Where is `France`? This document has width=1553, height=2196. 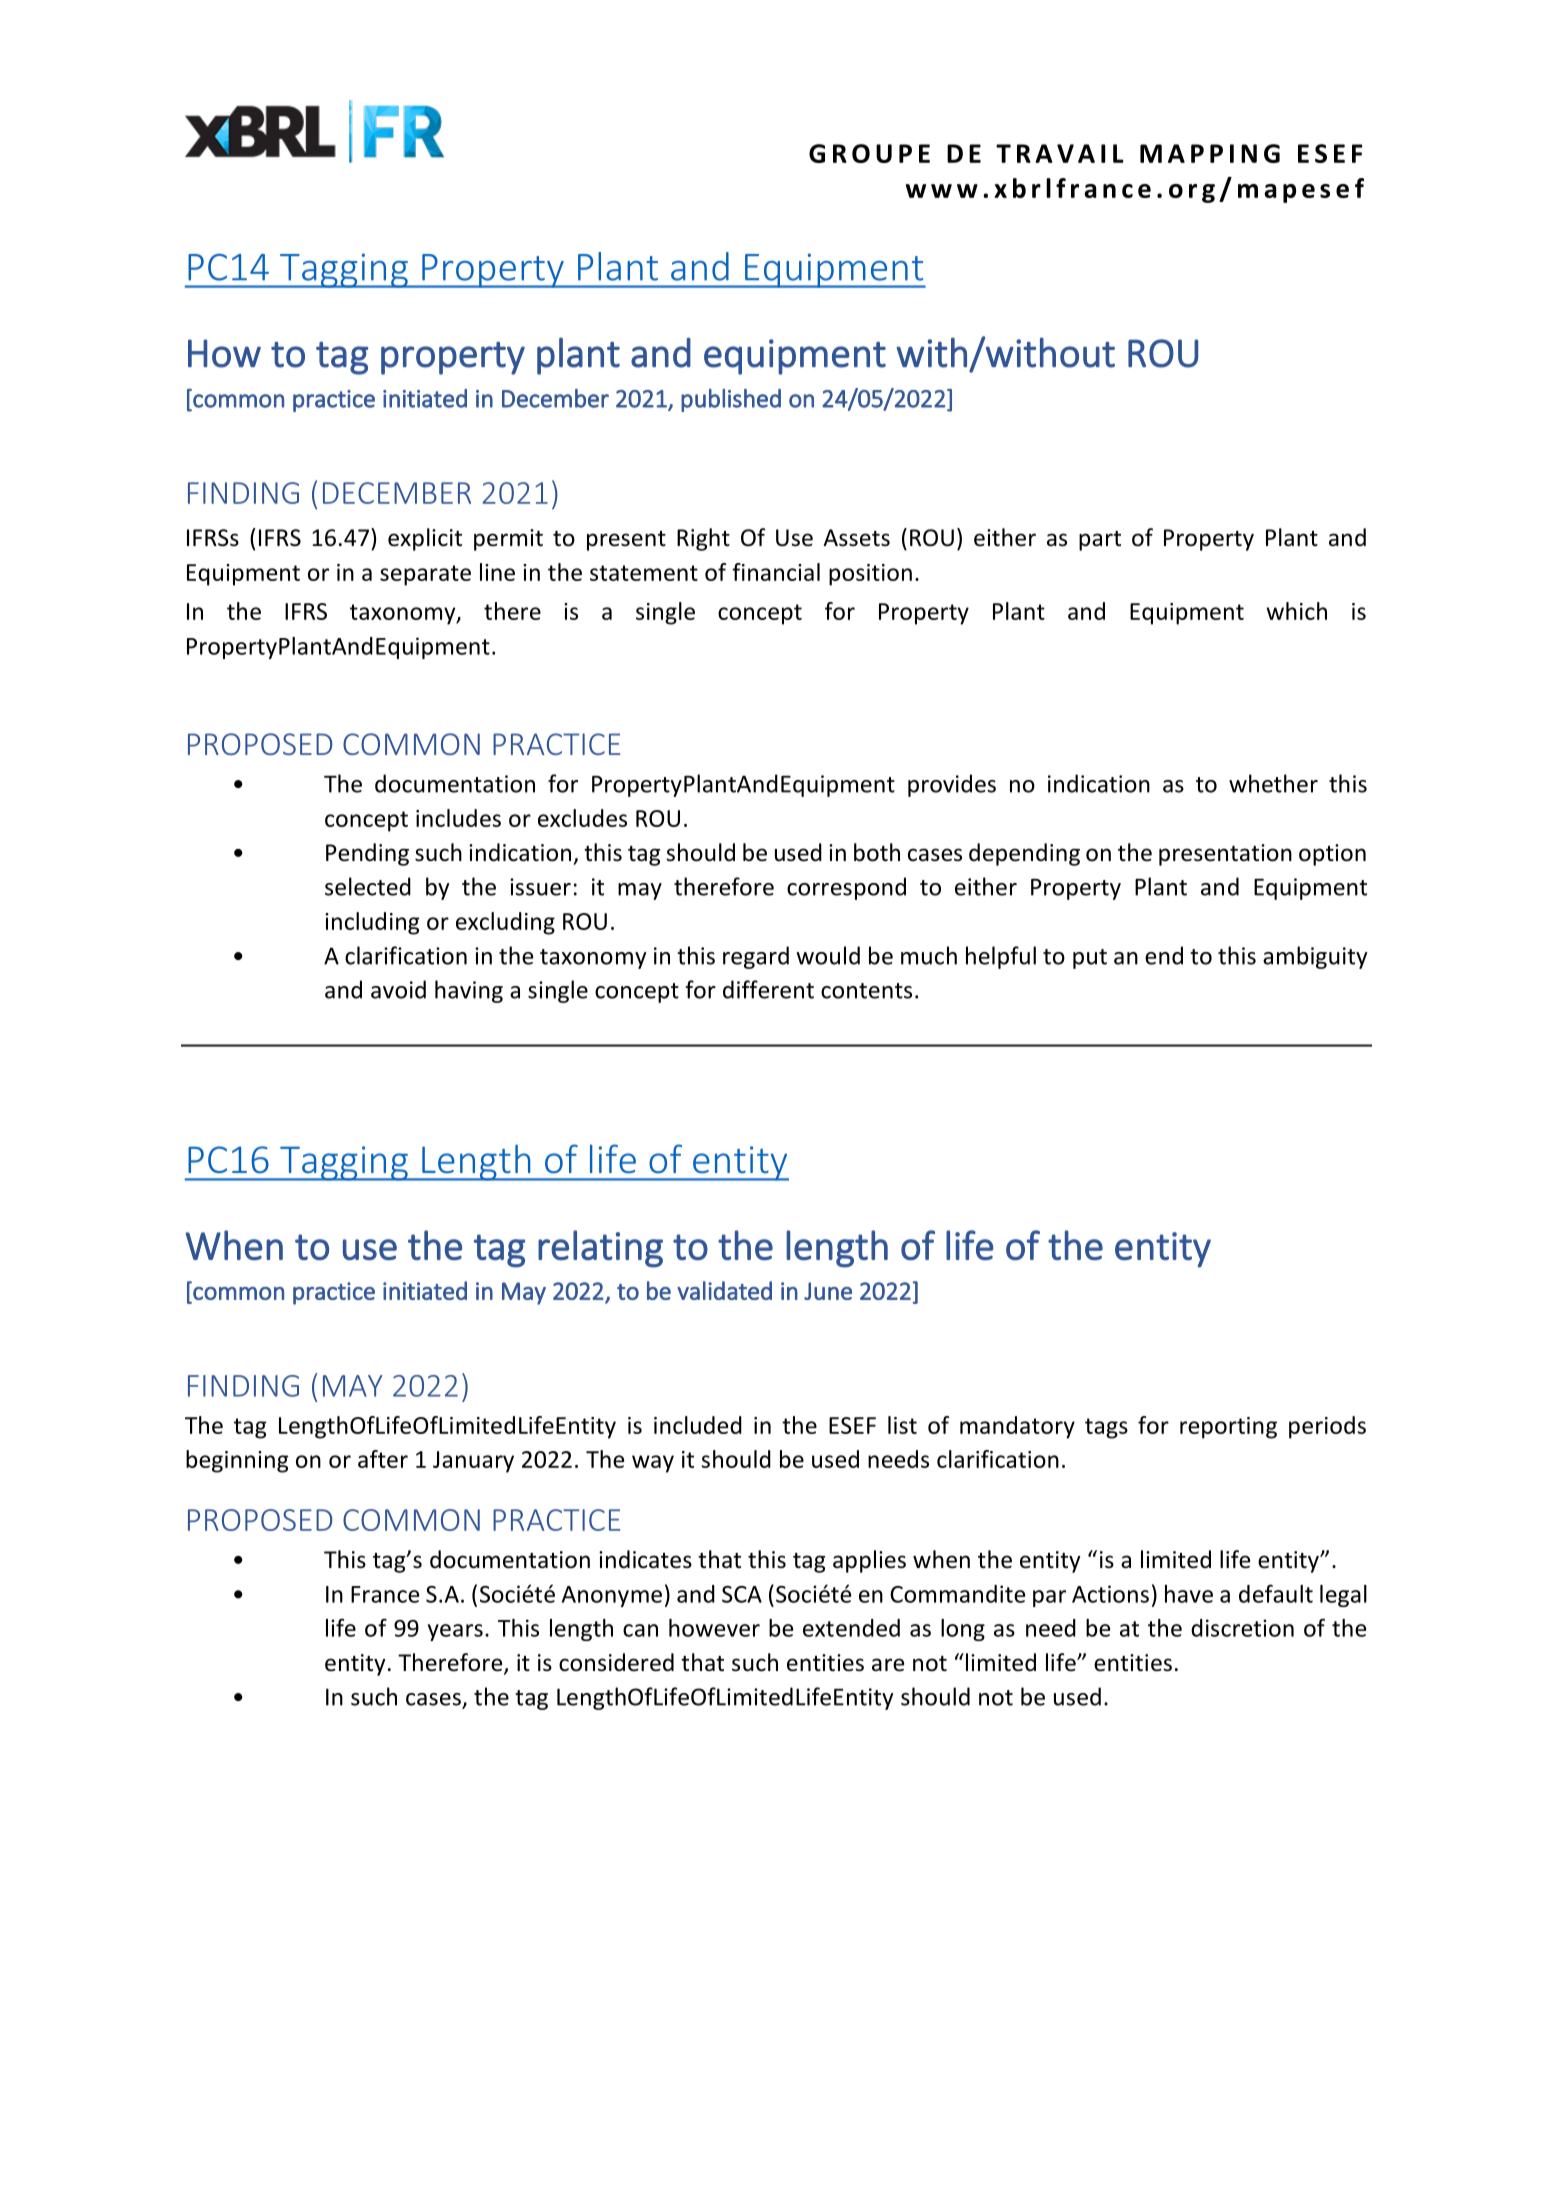
France is located at coordinates (385, 1594).
